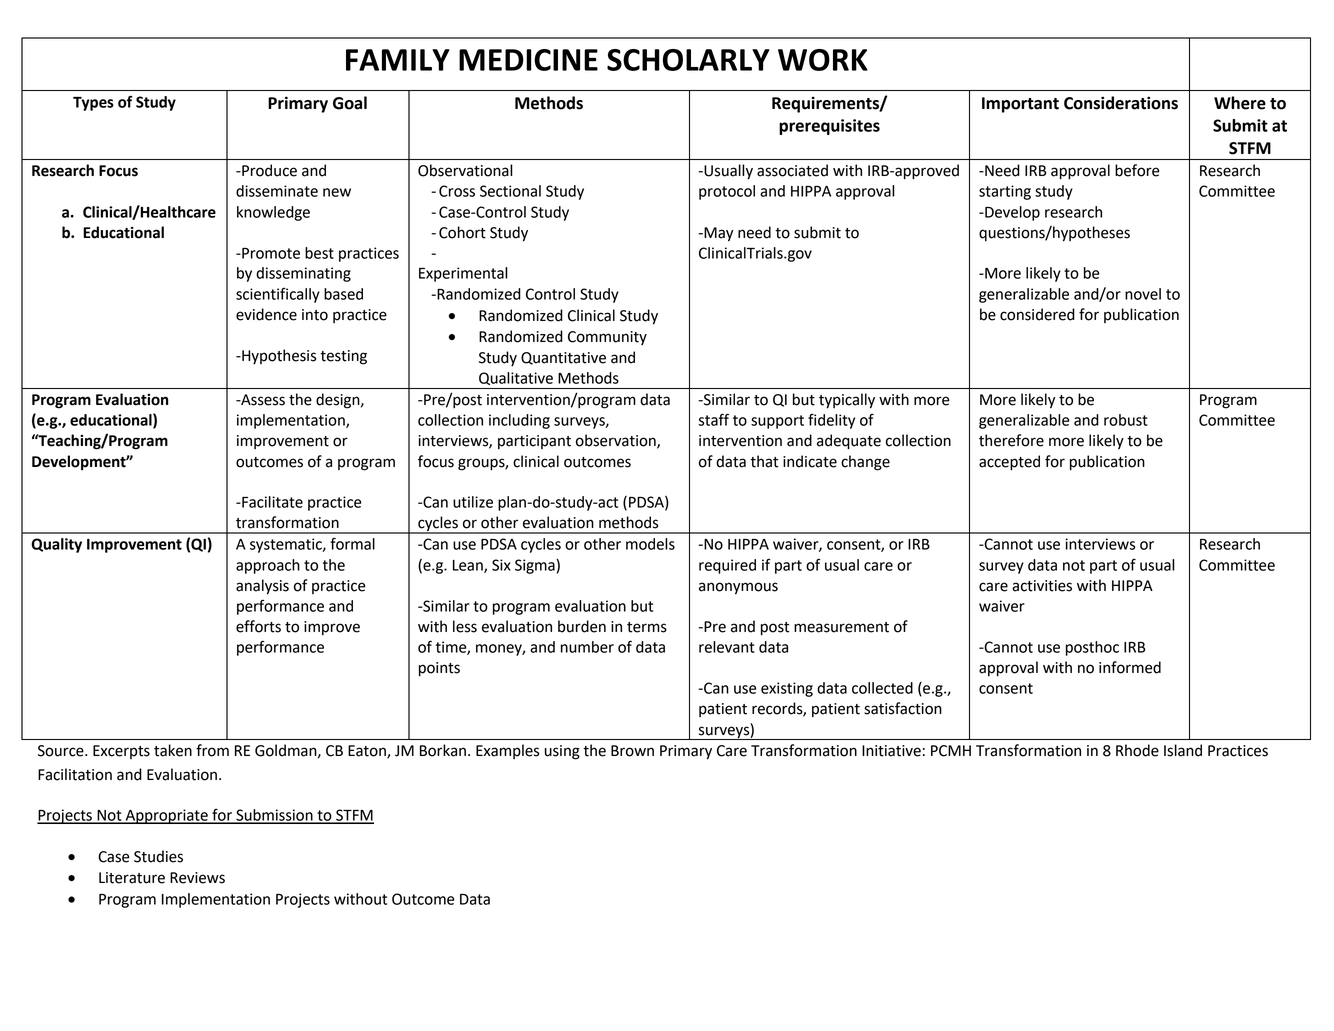  Describe the element at coordinates (1130, 667) in the image. I see `informed` at that location.
